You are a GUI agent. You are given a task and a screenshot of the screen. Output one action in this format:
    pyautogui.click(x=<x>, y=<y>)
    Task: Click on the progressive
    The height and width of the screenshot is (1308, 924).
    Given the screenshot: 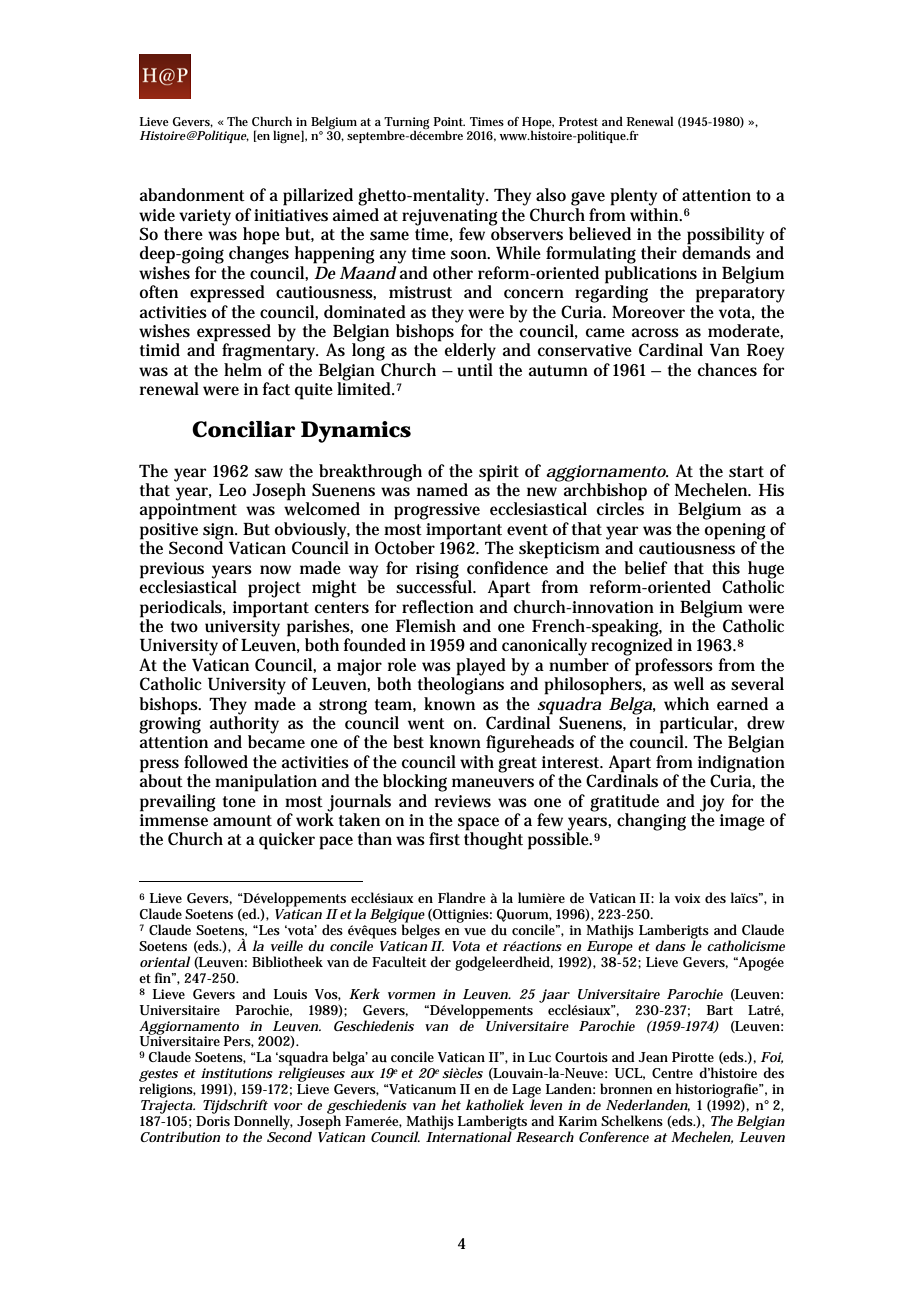 What is the action you would take?
    pyautogui.click(x=437, y=511)
